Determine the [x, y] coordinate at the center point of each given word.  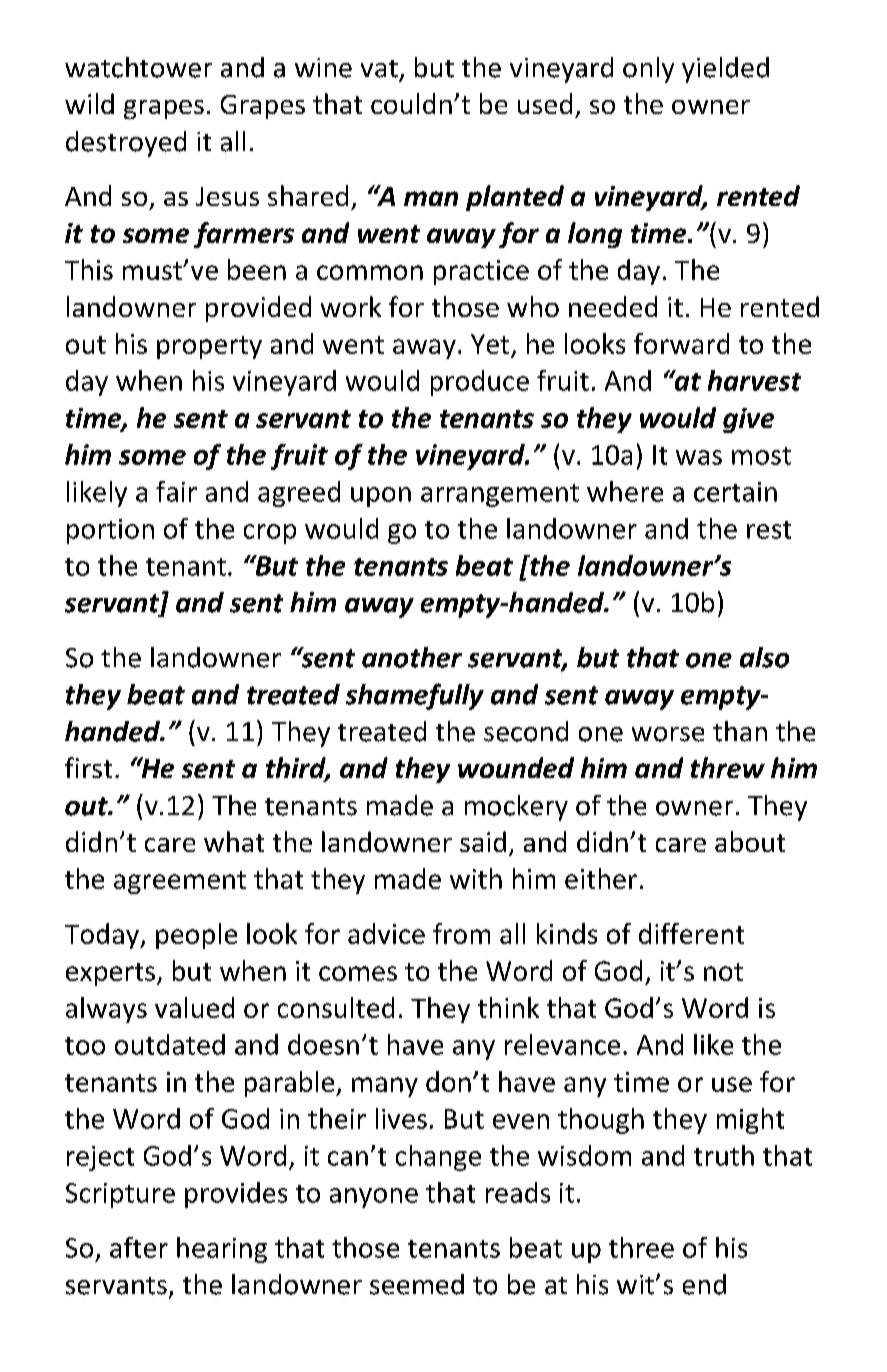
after [139, 1247]
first [88, 767]
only [648, 70]
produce [480, 383]
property [209, 347]
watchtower [138, 67]
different [691, 933]
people [196, 936]
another [412, 657]
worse [668, 734]
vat [379, 69]
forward [681, 343]
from [461, 933]
